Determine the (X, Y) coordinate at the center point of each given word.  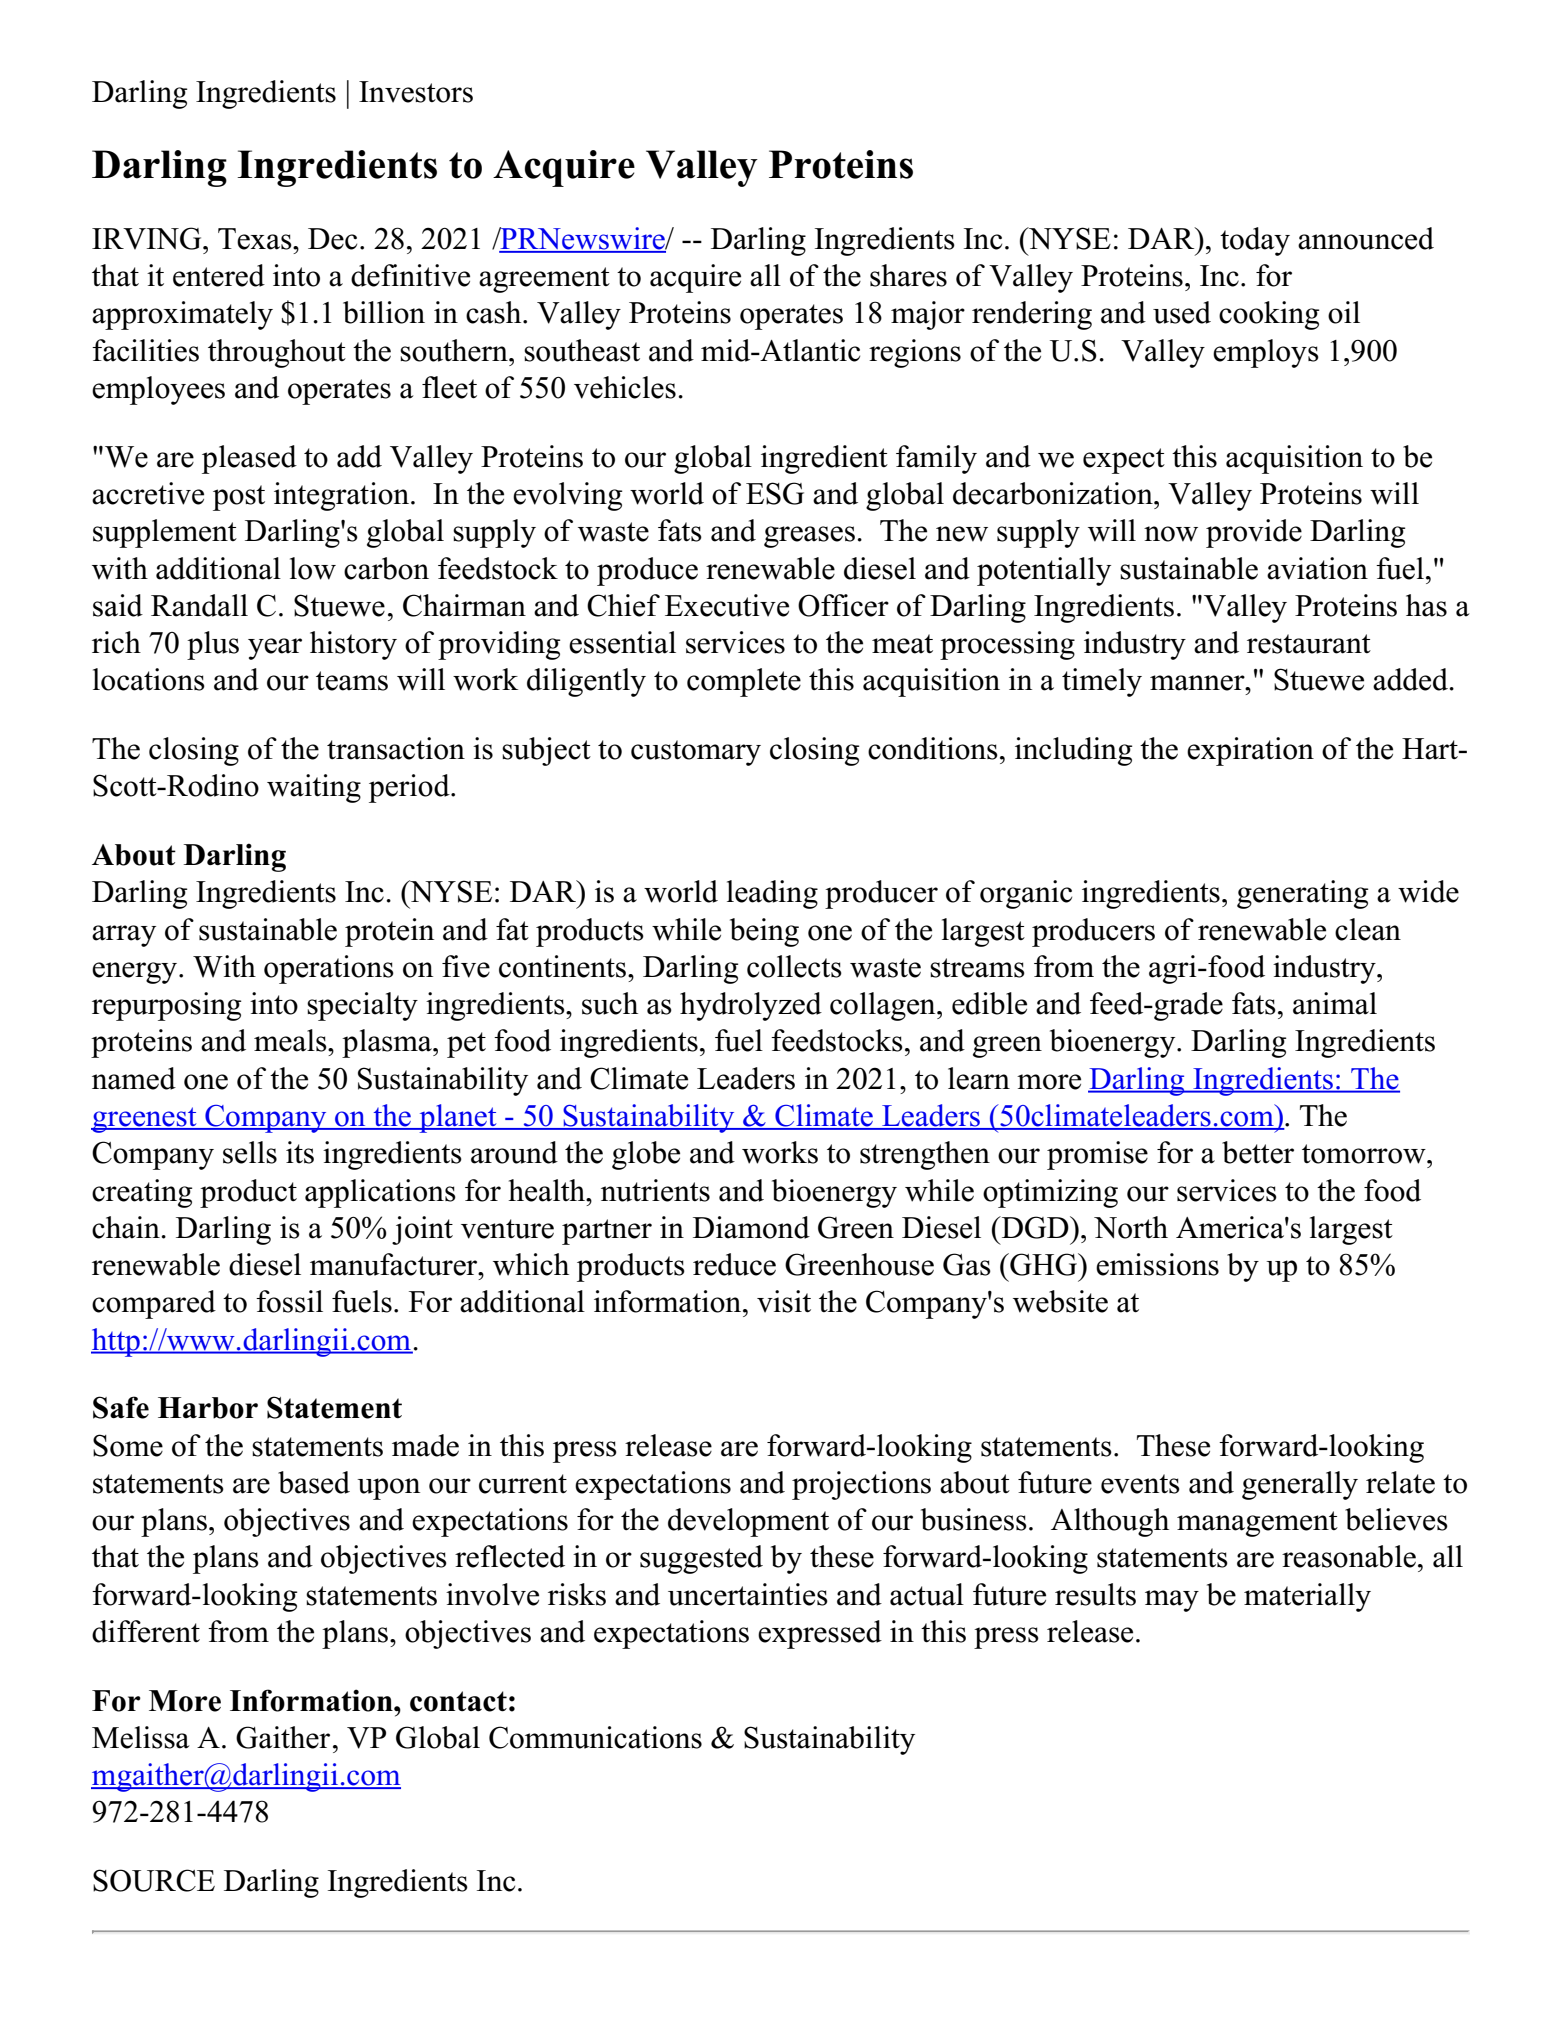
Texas (256, 239)
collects (794, 966)
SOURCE (154, 1880)
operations (329, 969)
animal (1335, 1003)
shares (908, 275)
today (1255, 241)
